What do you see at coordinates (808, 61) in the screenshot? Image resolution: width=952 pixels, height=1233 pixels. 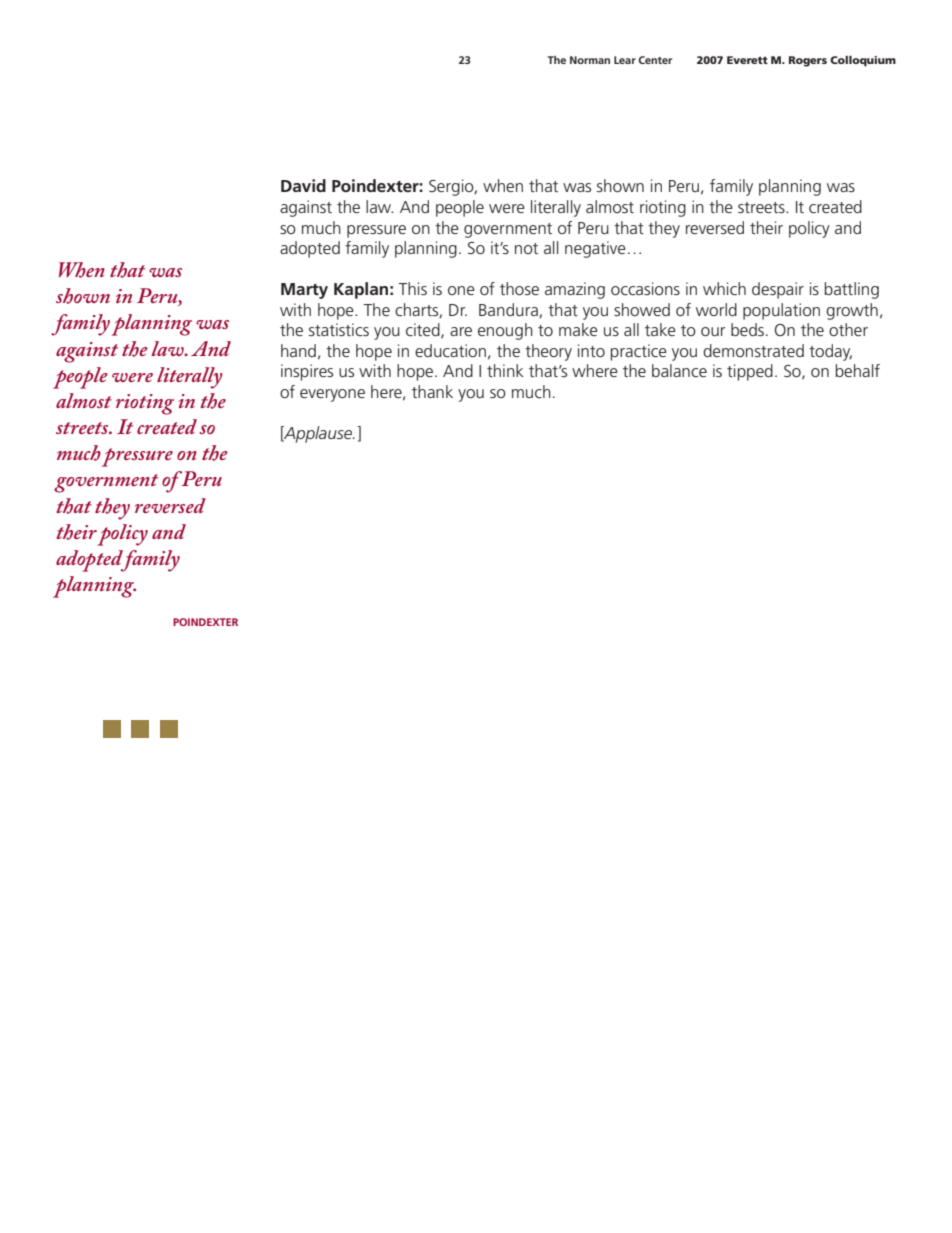 I see `Rogers` at bounding box center [808, 61].
